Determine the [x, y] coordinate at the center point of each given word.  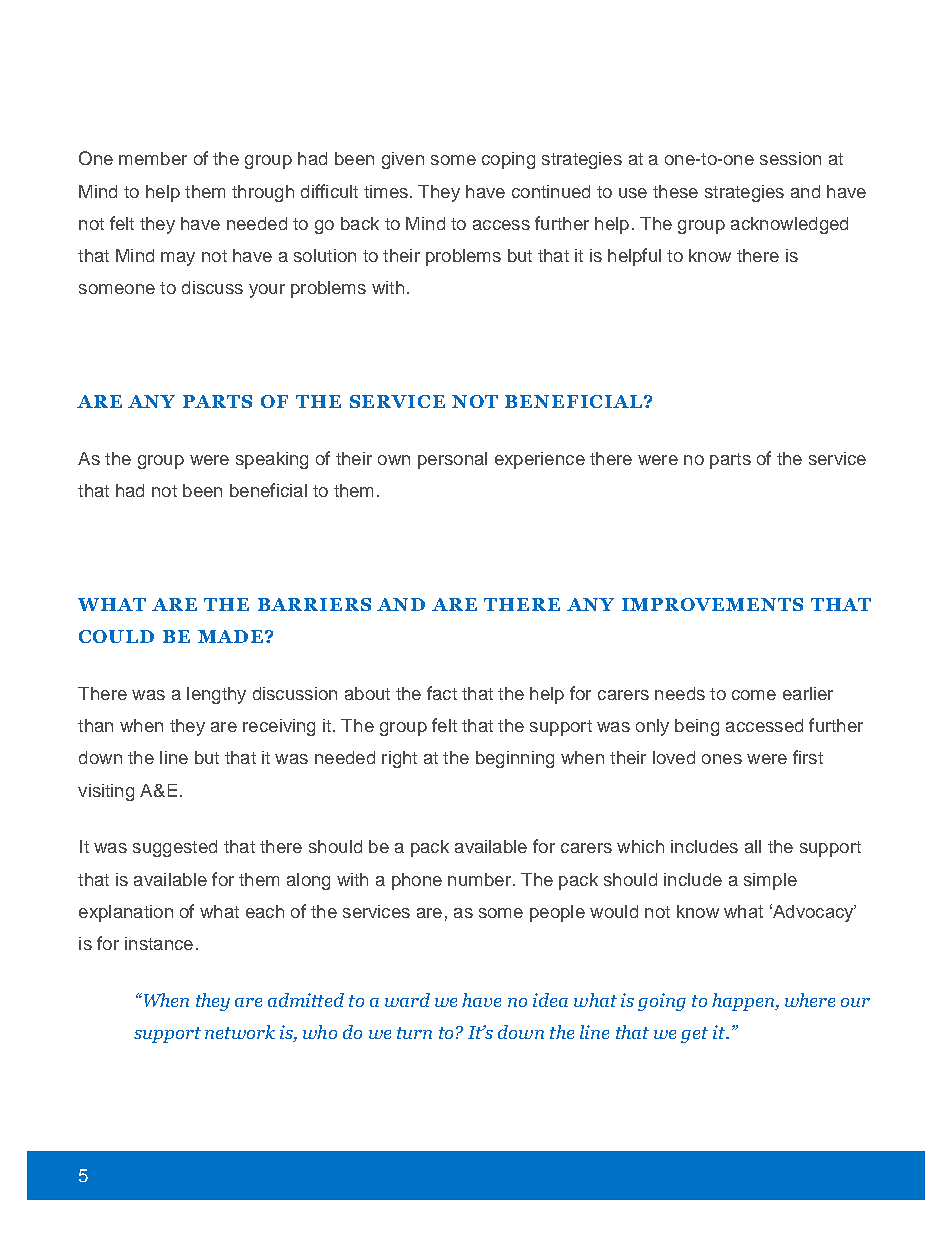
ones [722, 759]
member [153, 158]
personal [452, 460]
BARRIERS [314, 604]
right [399, 759]
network [240, 1032]
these [675, 191]
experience [540, 460]
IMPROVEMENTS [712, 604]
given [403, 160]
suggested [175, 848]
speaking [272, 460]
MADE [230, 636]
